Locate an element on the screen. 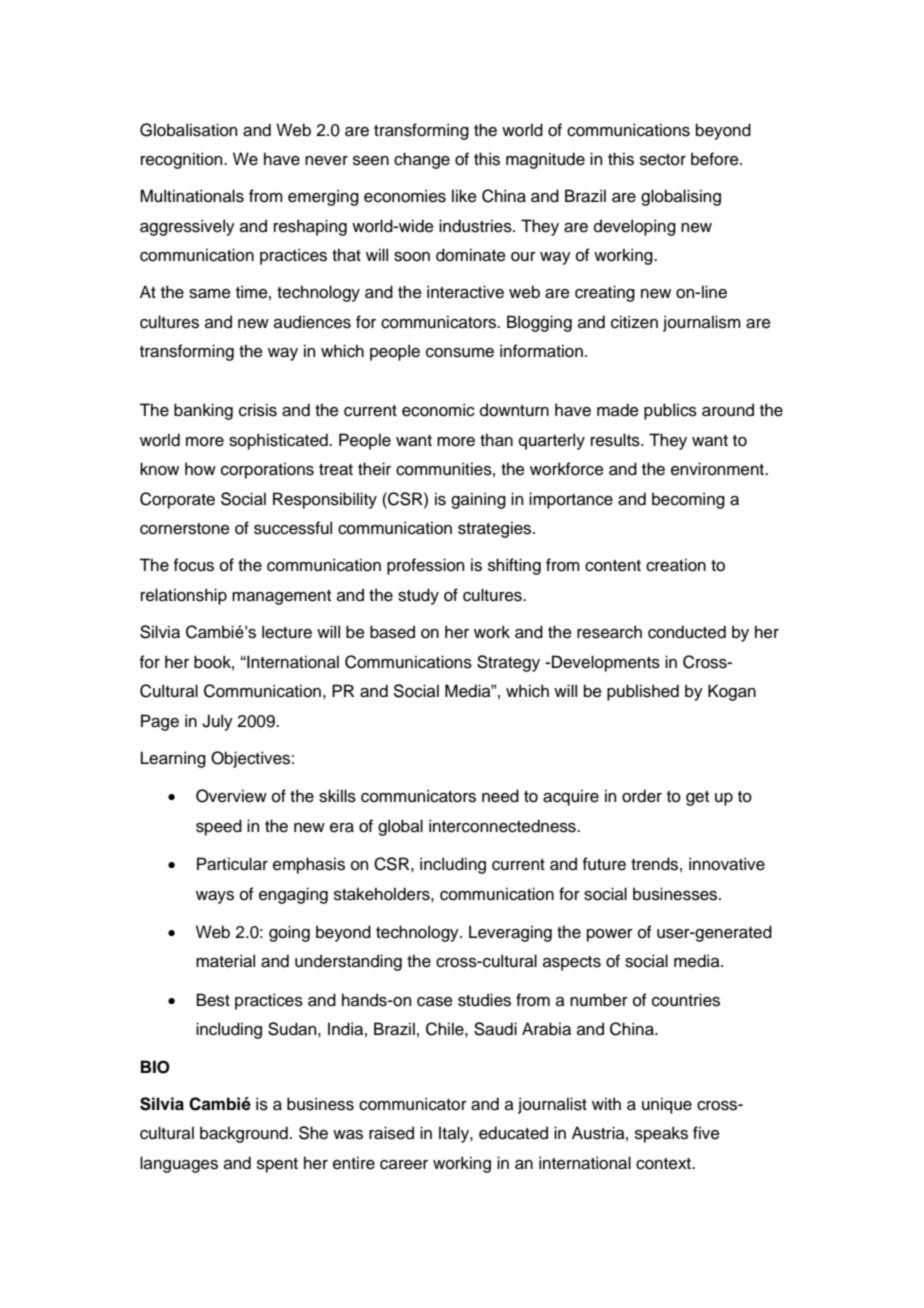 The height and width of the screenshot is (1308, 924). based is located at coordinates (392, 632).
